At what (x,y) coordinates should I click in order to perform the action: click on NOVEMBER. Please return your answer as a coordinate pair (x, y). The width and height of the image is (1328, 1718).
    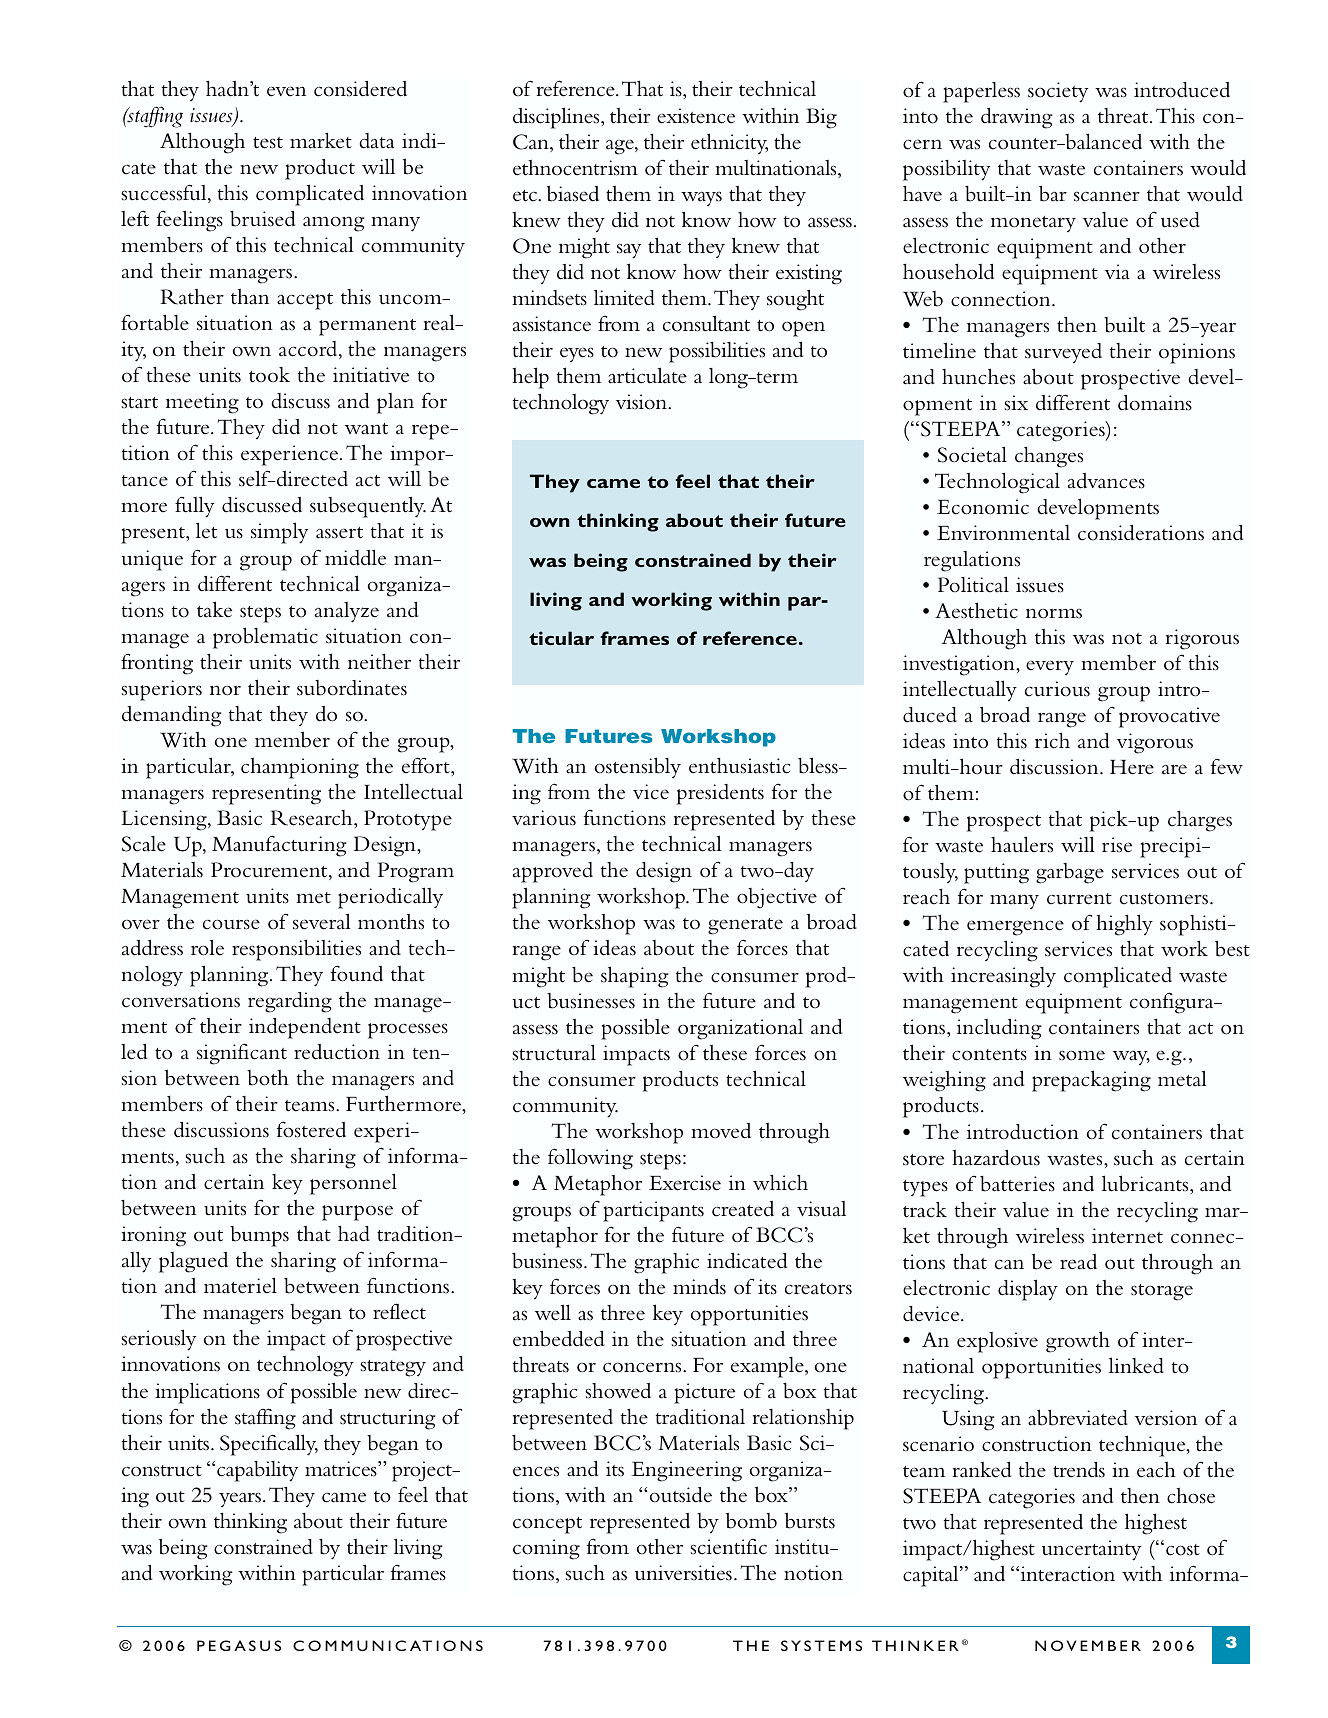
    Looking at the image, I should click on (1088, 1645).
